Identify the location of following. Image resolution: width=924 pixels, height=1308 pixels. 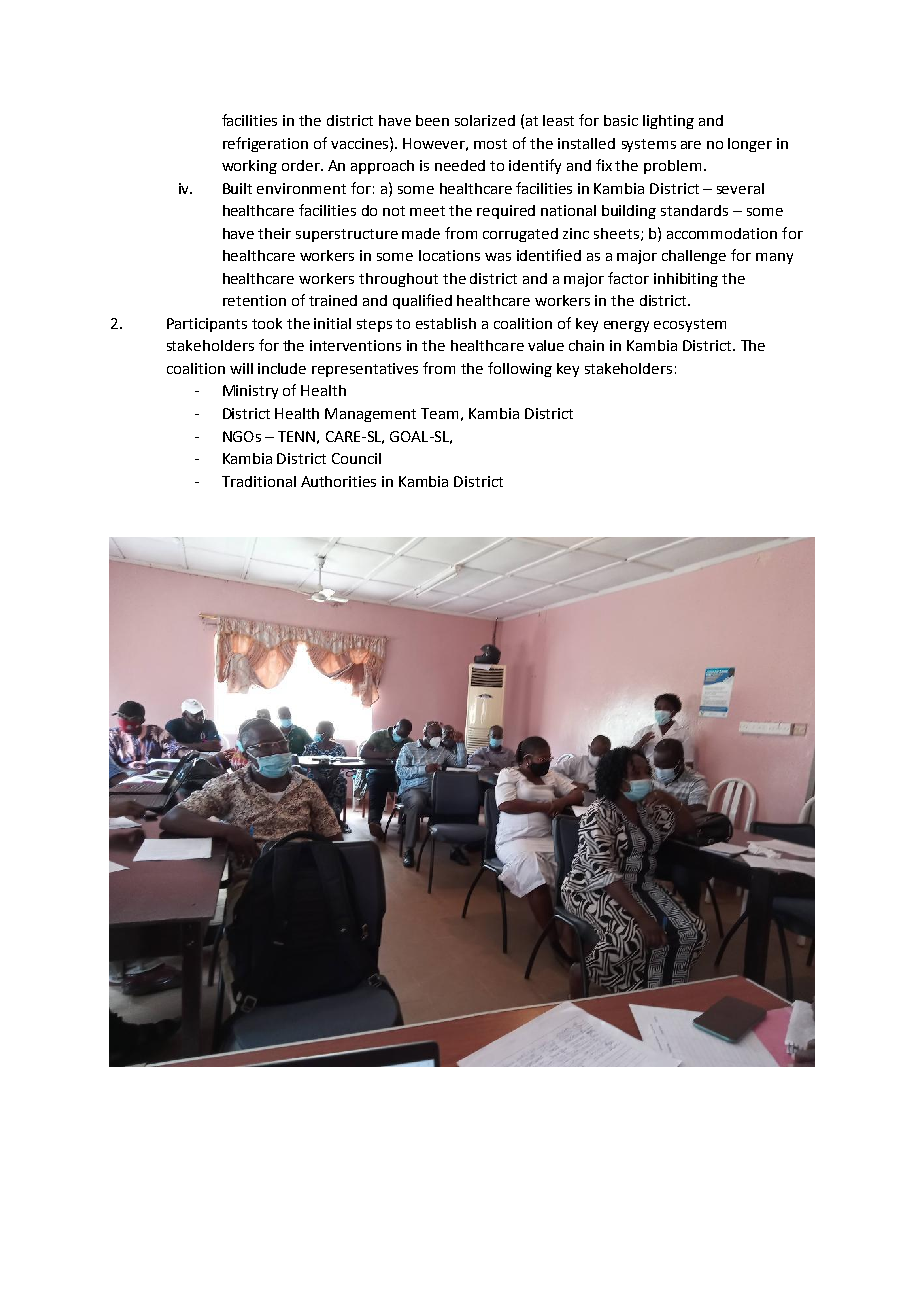
(520, 369).
